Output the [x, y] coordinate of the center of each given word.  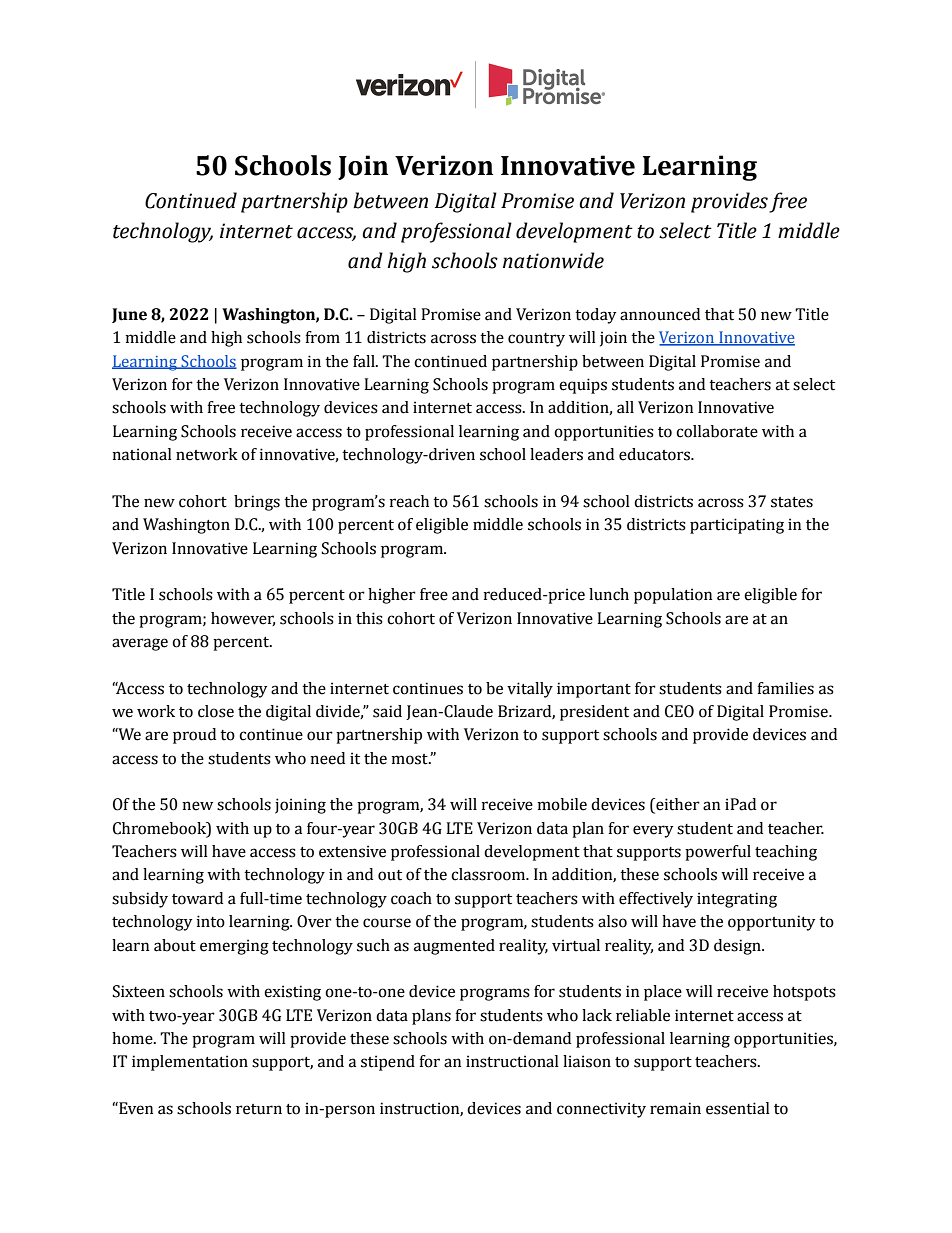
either [677, 805]
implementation [190, 1063]
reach [409, 501]
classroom [489, 874]
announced [660, 314]
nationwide [553, 260]
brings [257, 503]
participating [737, 526]
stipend [388, 1063]
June [129, 315]
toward [197, 898]
